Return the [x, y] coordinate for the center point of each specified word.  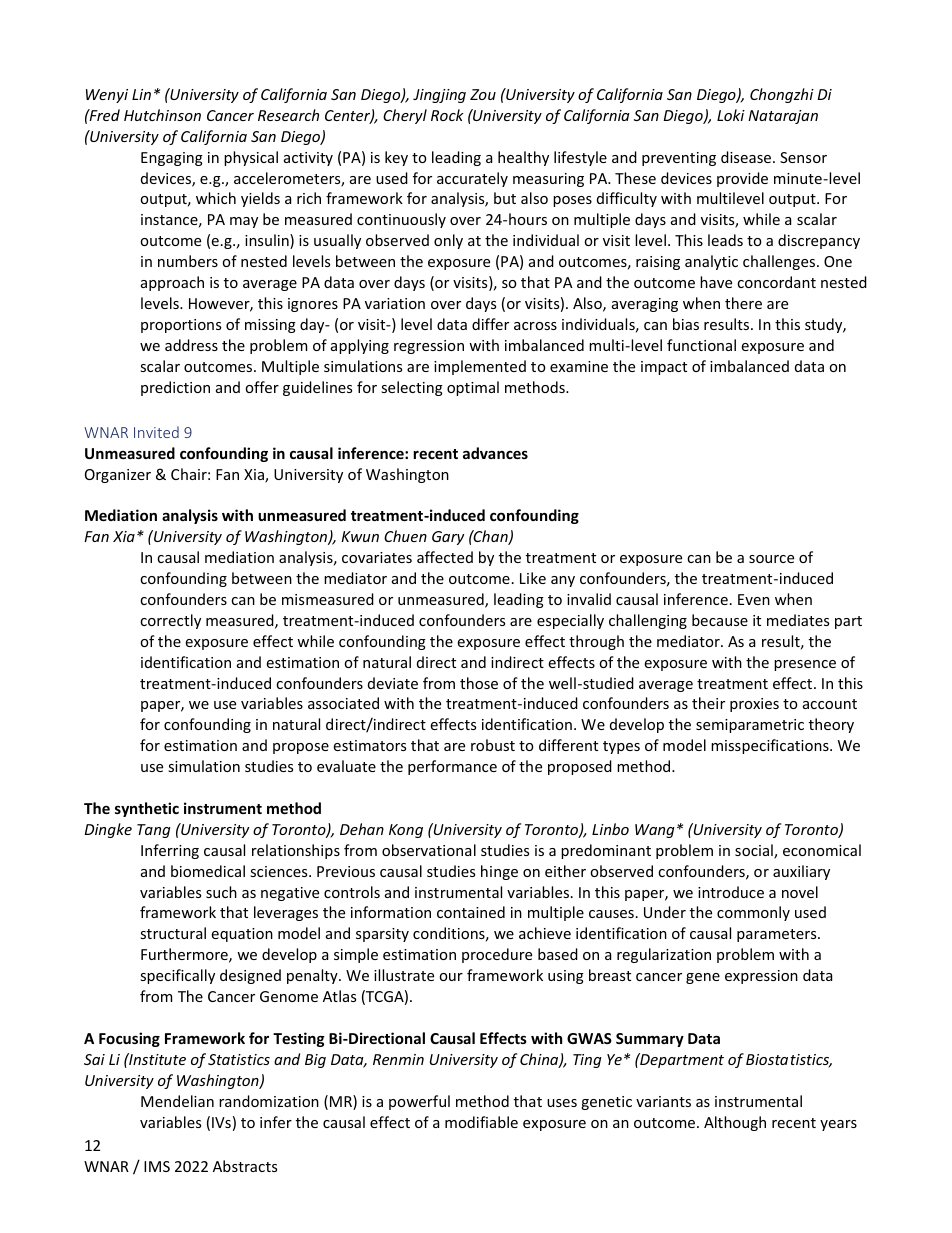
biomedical [208, 871]
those [479, 683]
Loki [731, 115]
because [720, 620]
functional [701, 345]
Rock [447, 115]
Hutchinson [162, 115]
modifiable [481, 1122]
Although [735, 1123]
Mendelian [177, 1101]
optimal [473, 388]
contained [471, 912]
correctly [170, 621]
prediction [175, 388]
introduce [731, 892]
